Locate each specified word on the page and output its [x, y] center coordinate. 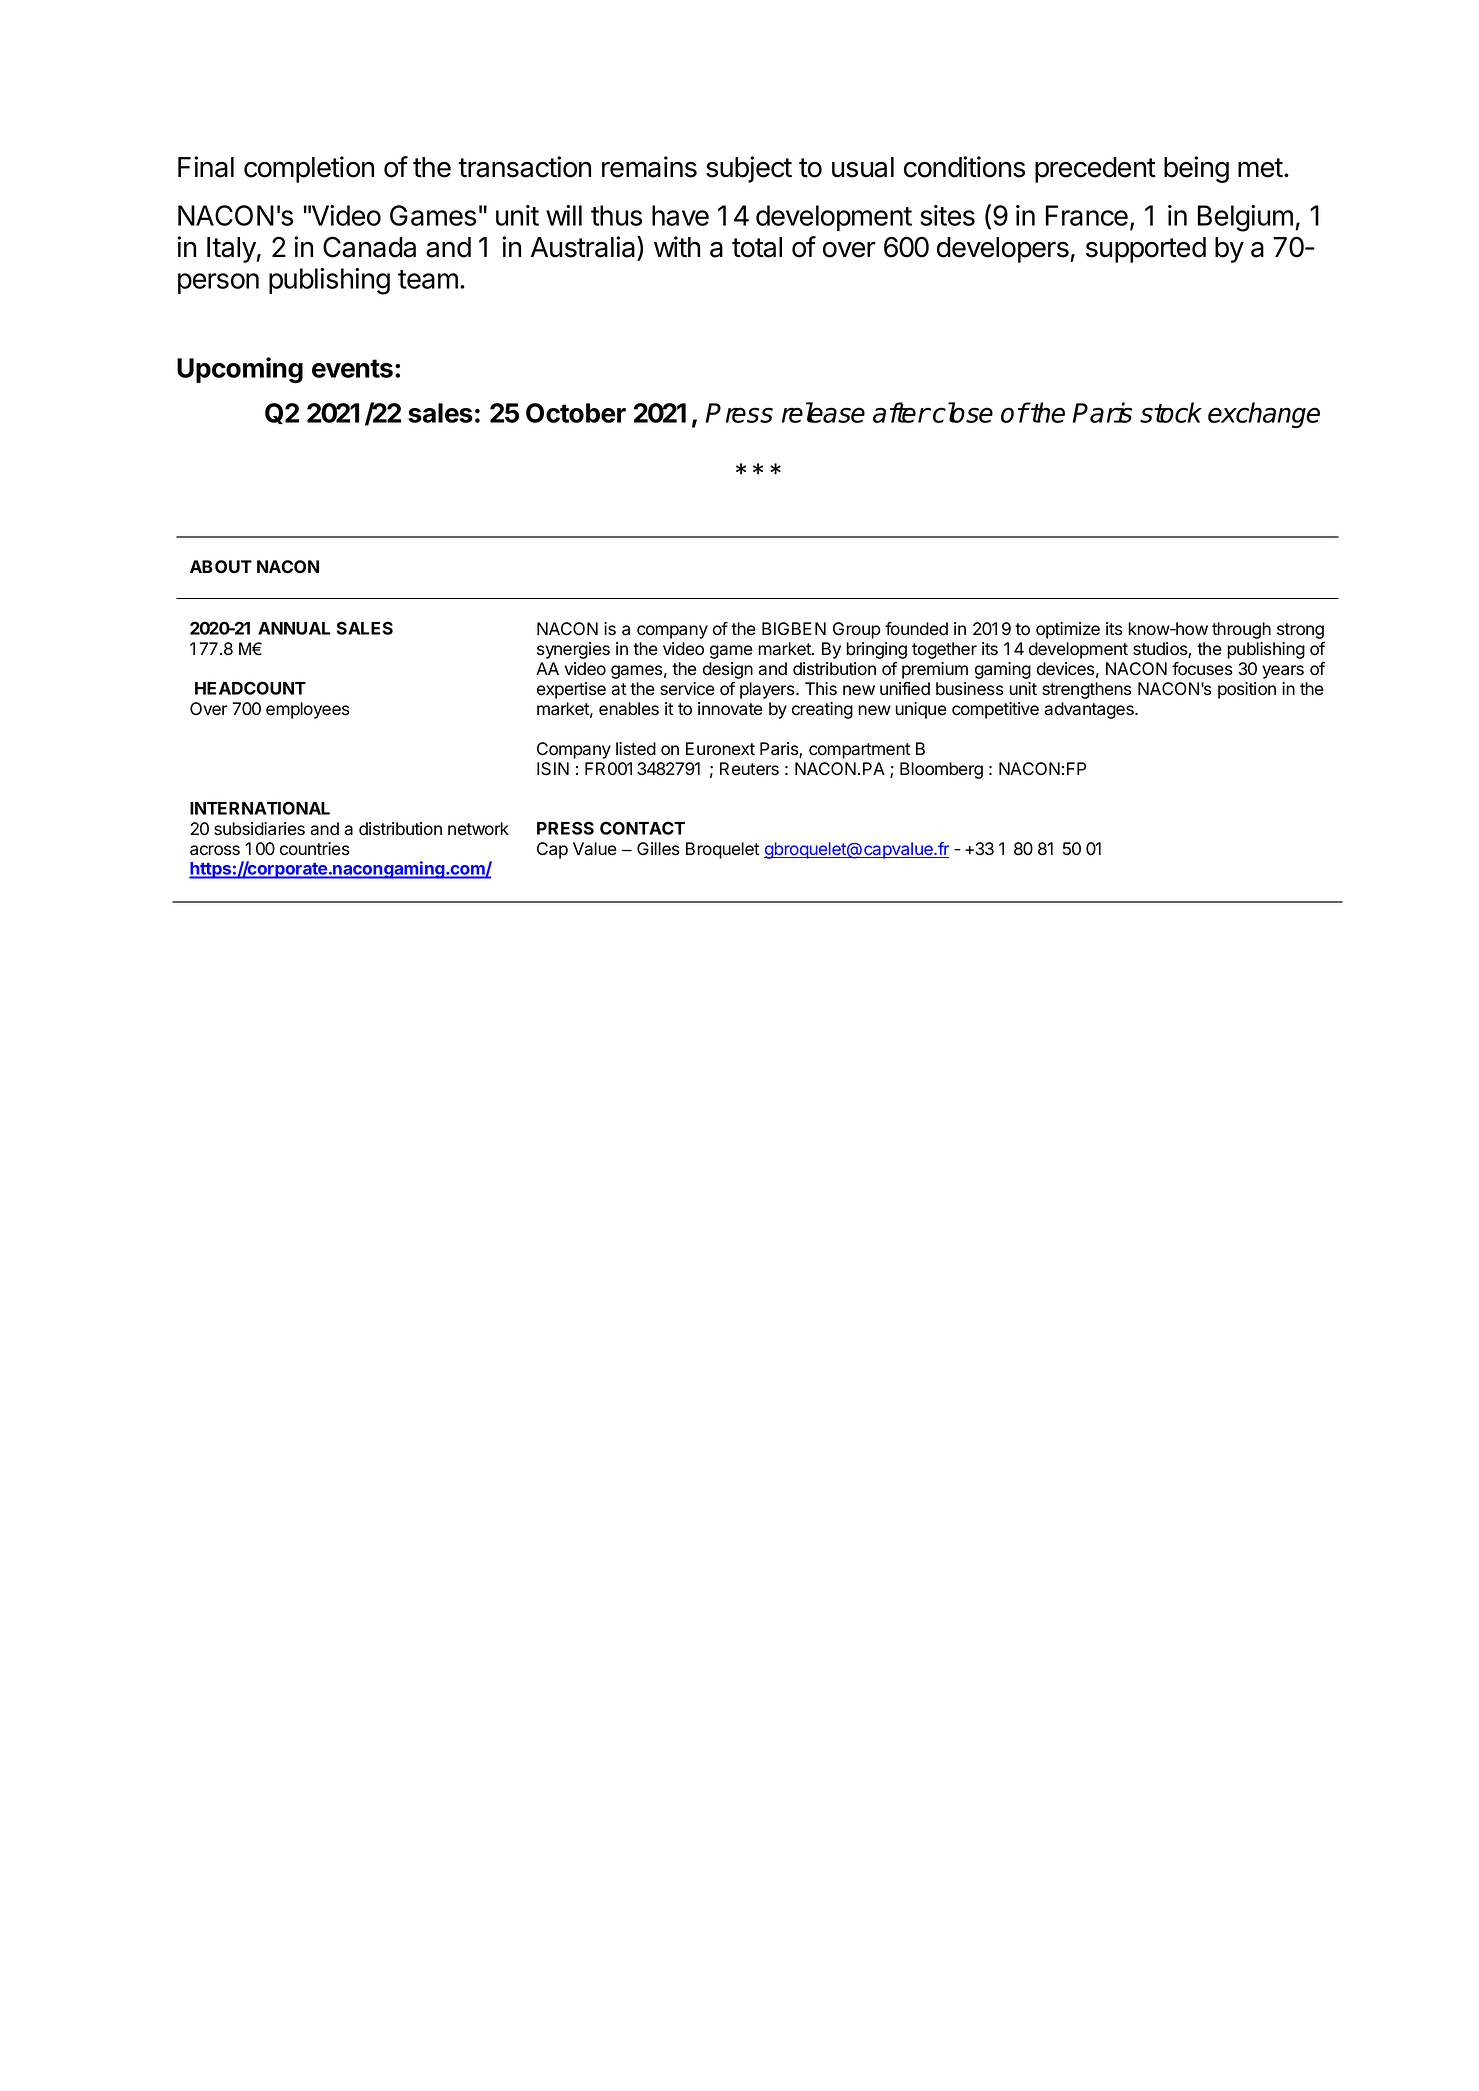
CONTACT [642, 828]
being [1196, 169]
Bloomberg [941, 770]
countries [315, 849]
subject [749, 169]
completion [309, 169]
